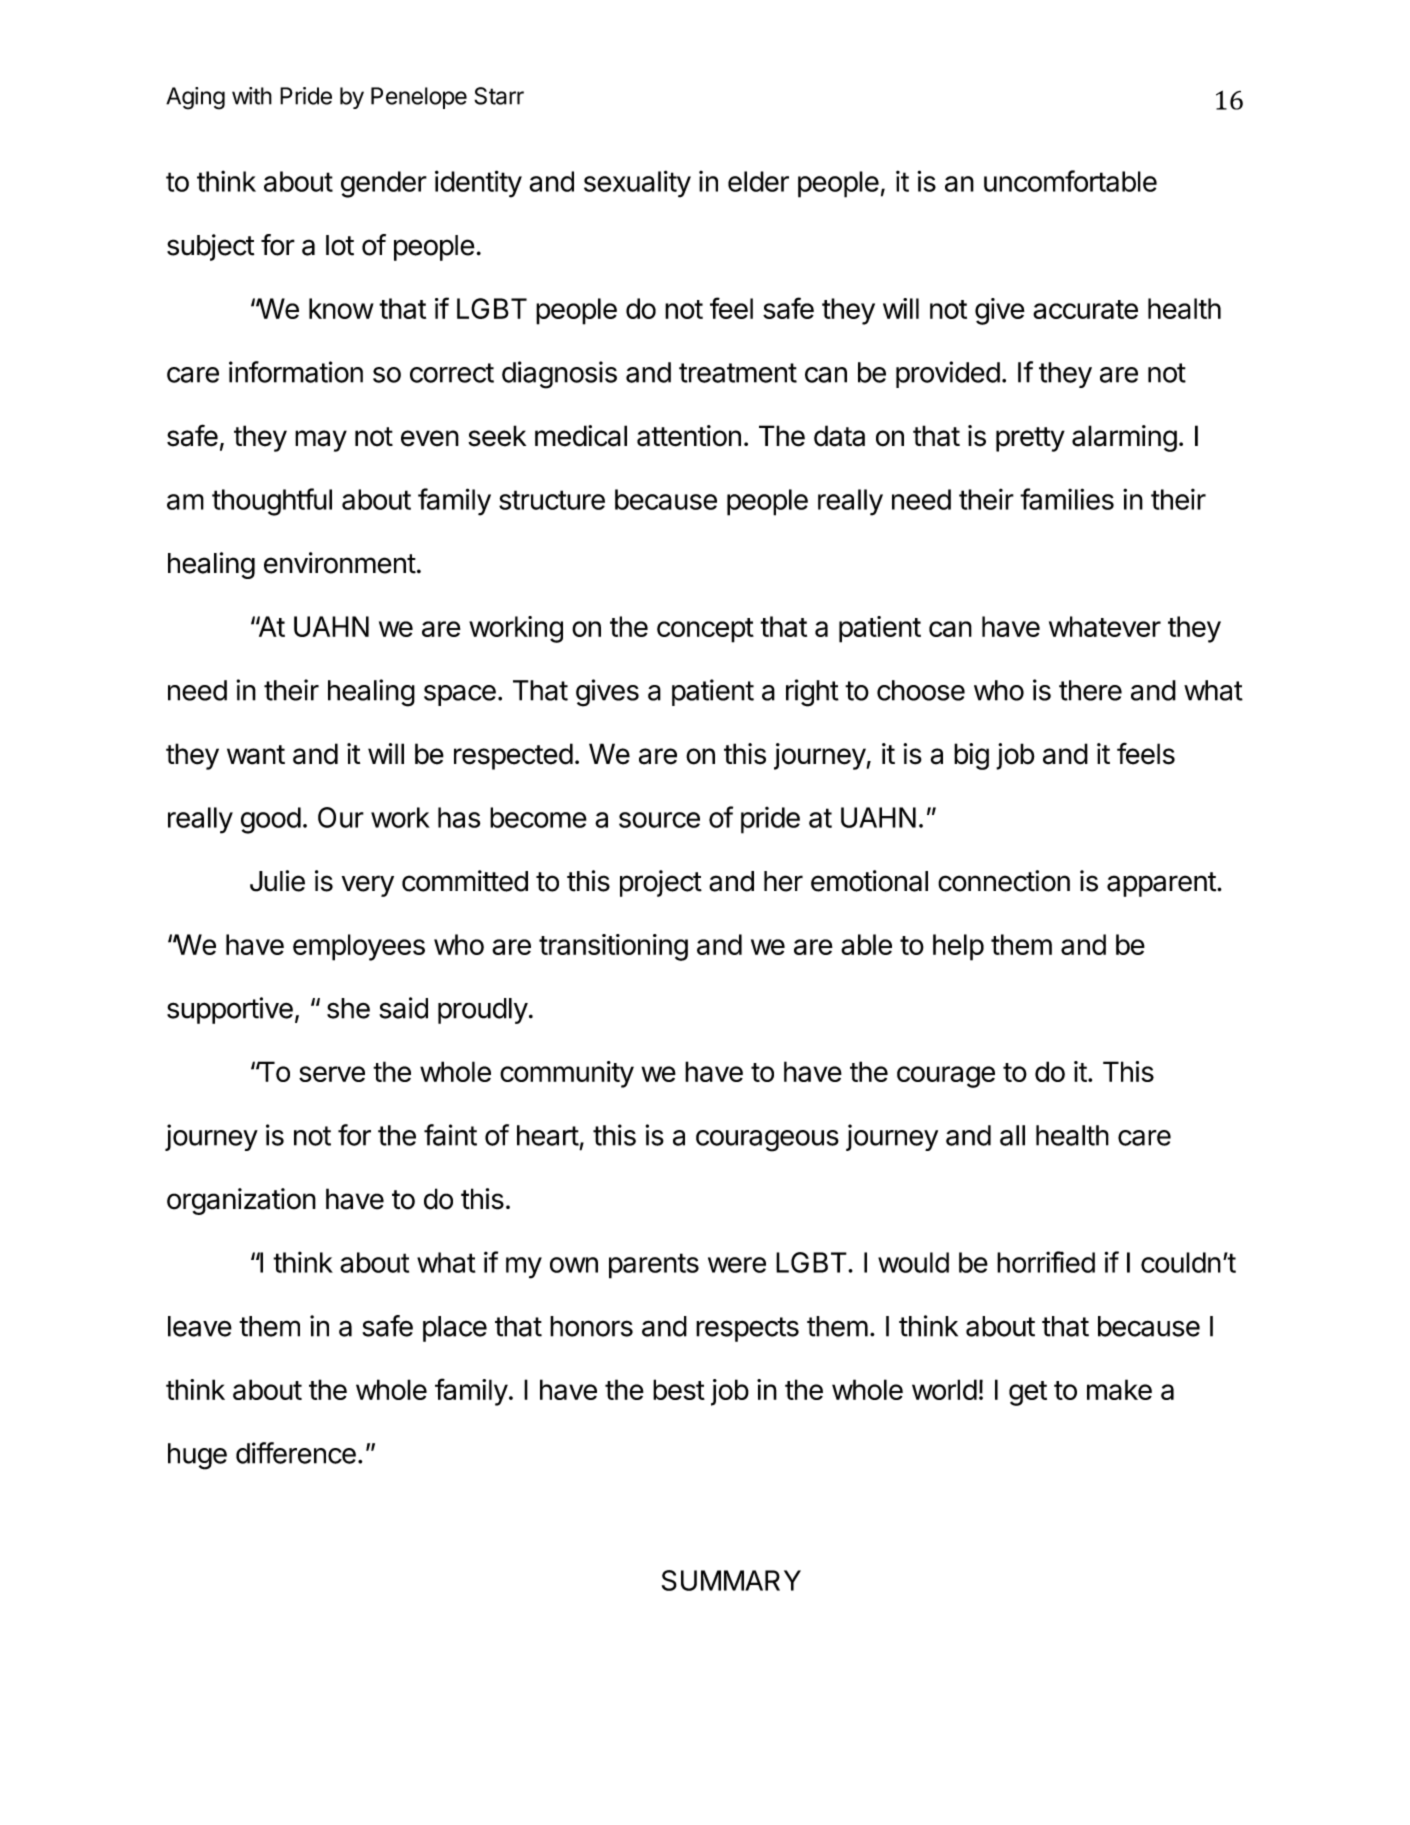  What do you see at coordinates (637, 184) in the document?
I see `sexuality` at bounding box center [637, 184].
